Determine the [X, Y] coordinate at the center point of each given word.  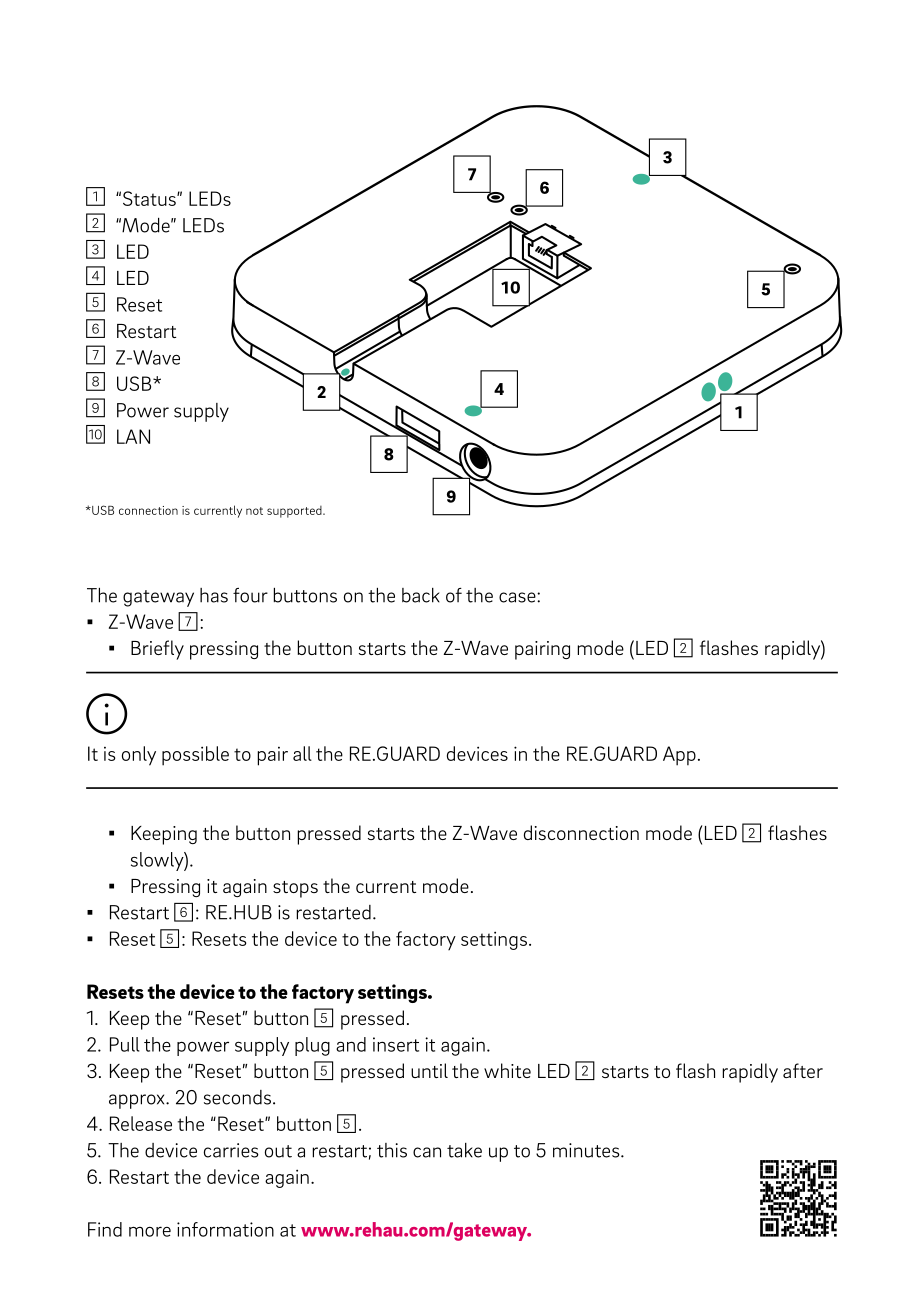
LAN [133, 436]
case [518, 597]
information [225, 1229]
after [803, 1070]
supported [295, 512]
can [427, 1152]
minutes [587, 1150]
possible [195, 756]
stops [295, 889]
